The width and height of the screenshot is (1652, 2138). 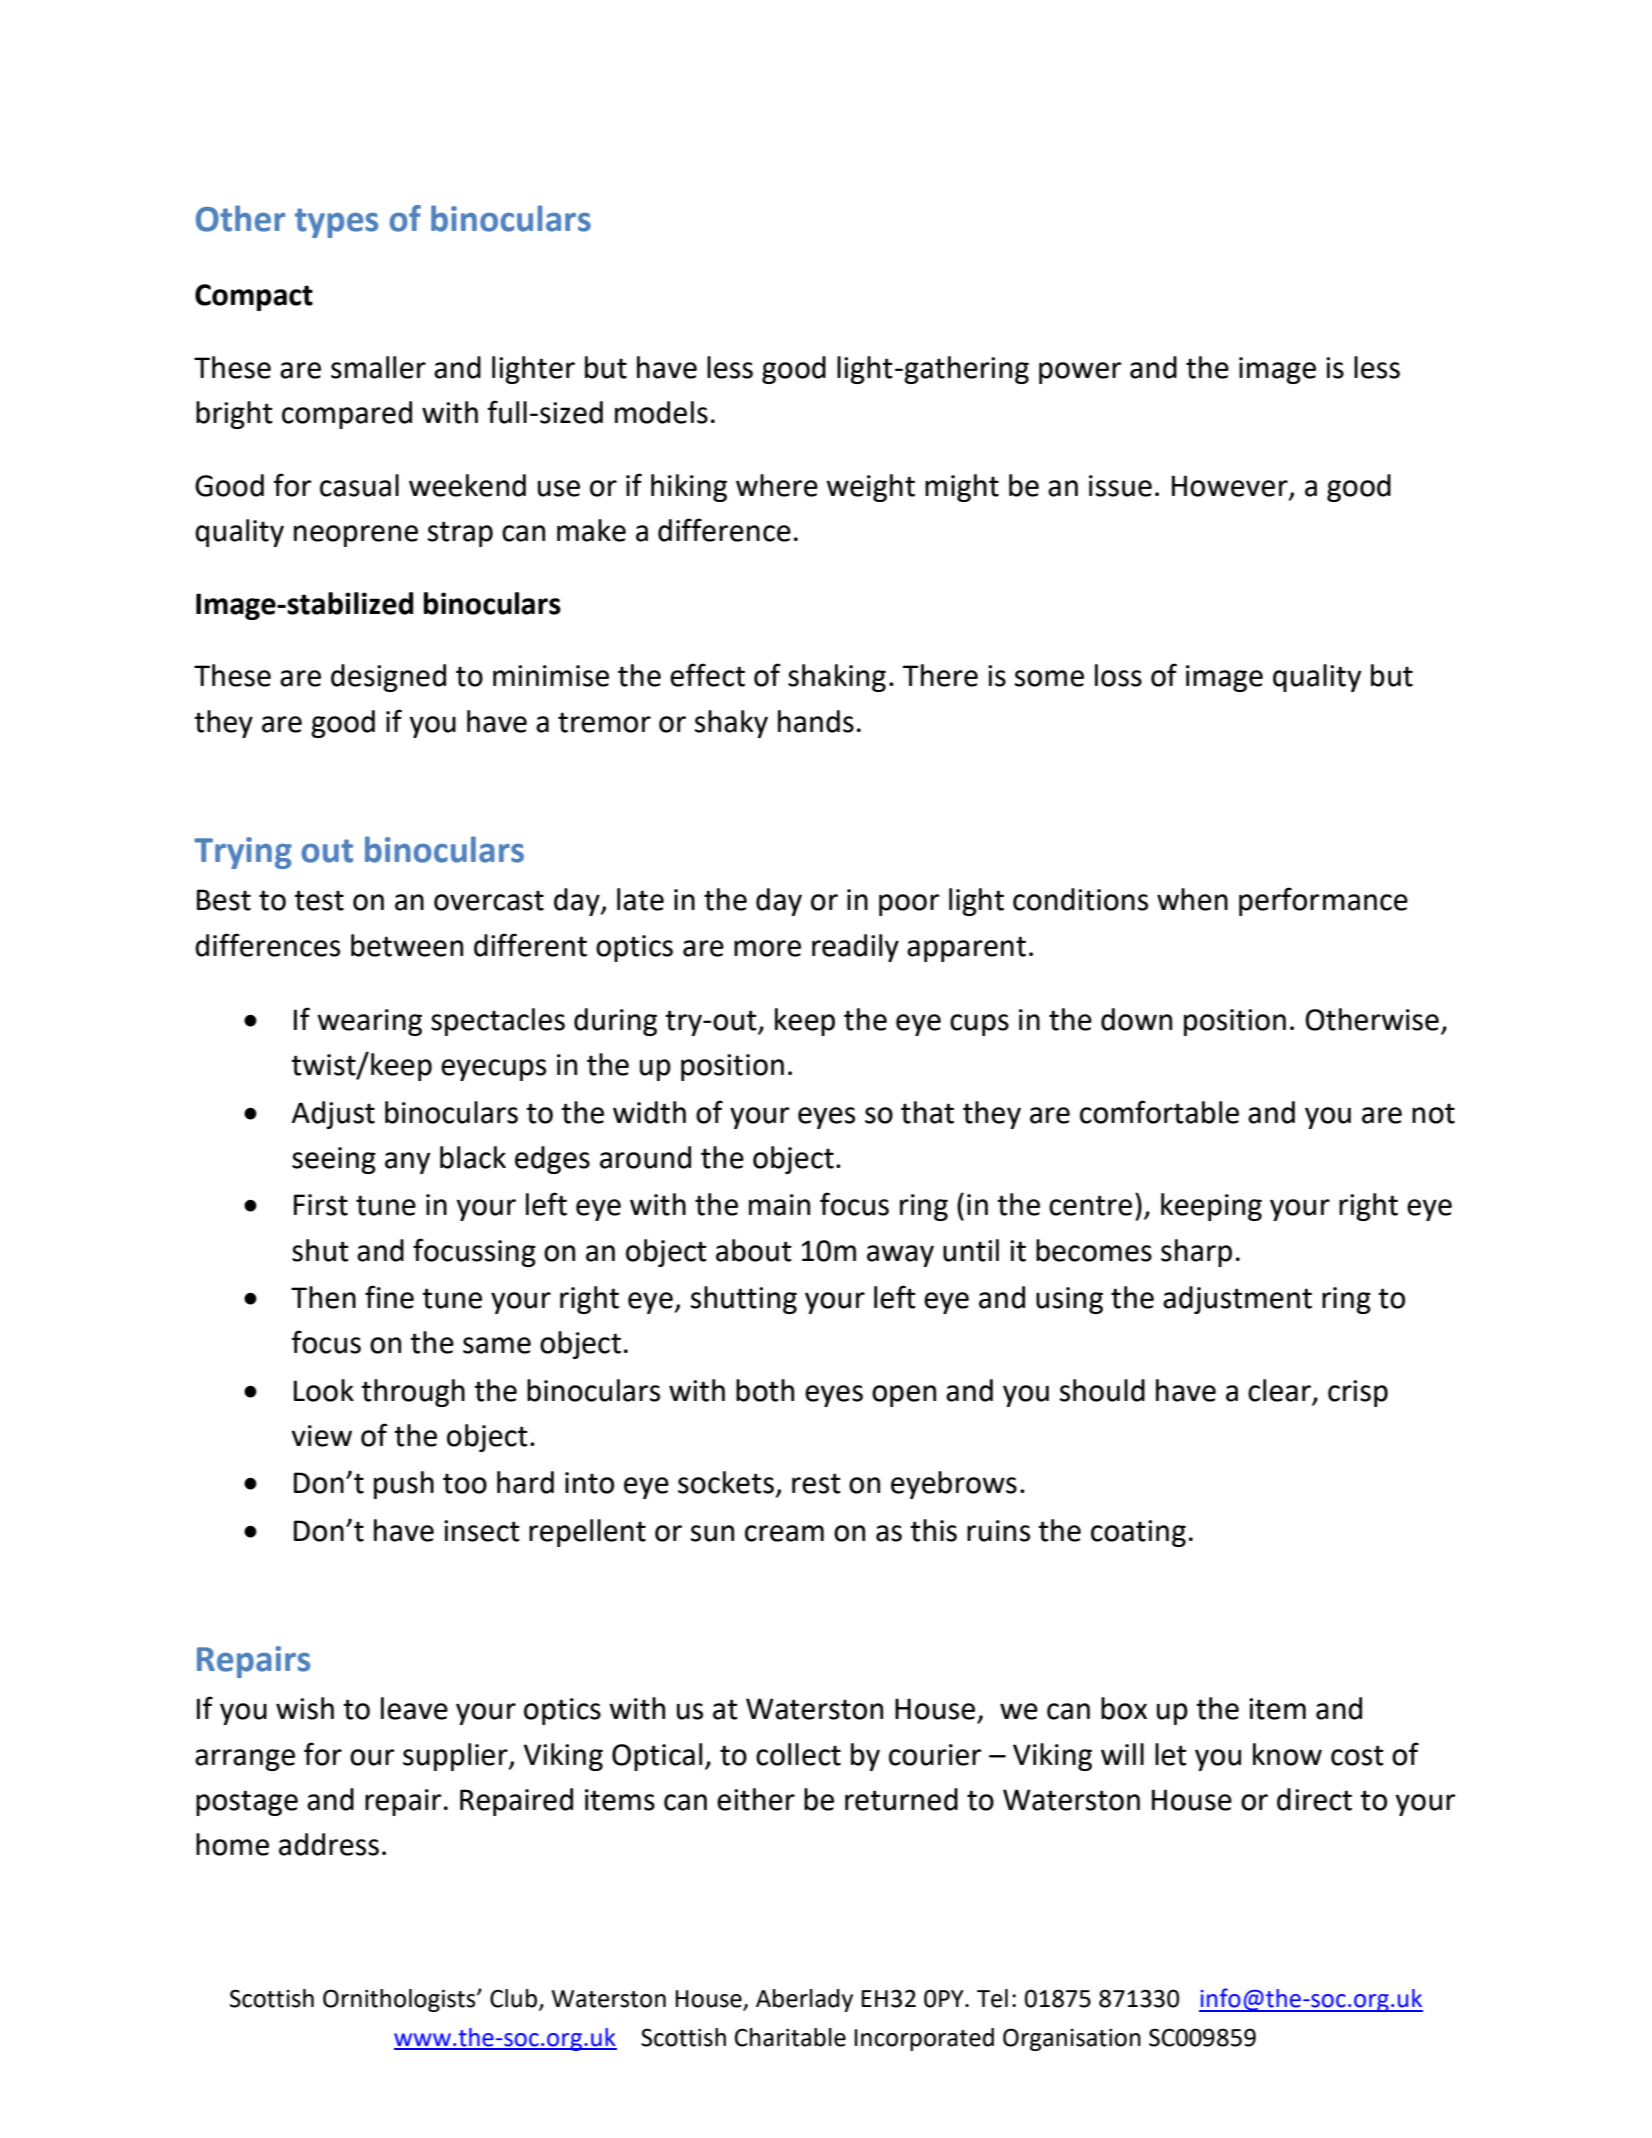 What do you see at coordinates (790, 2037) in the screenshot?
I see `Charitable` at bounding box center [790, 2037].
